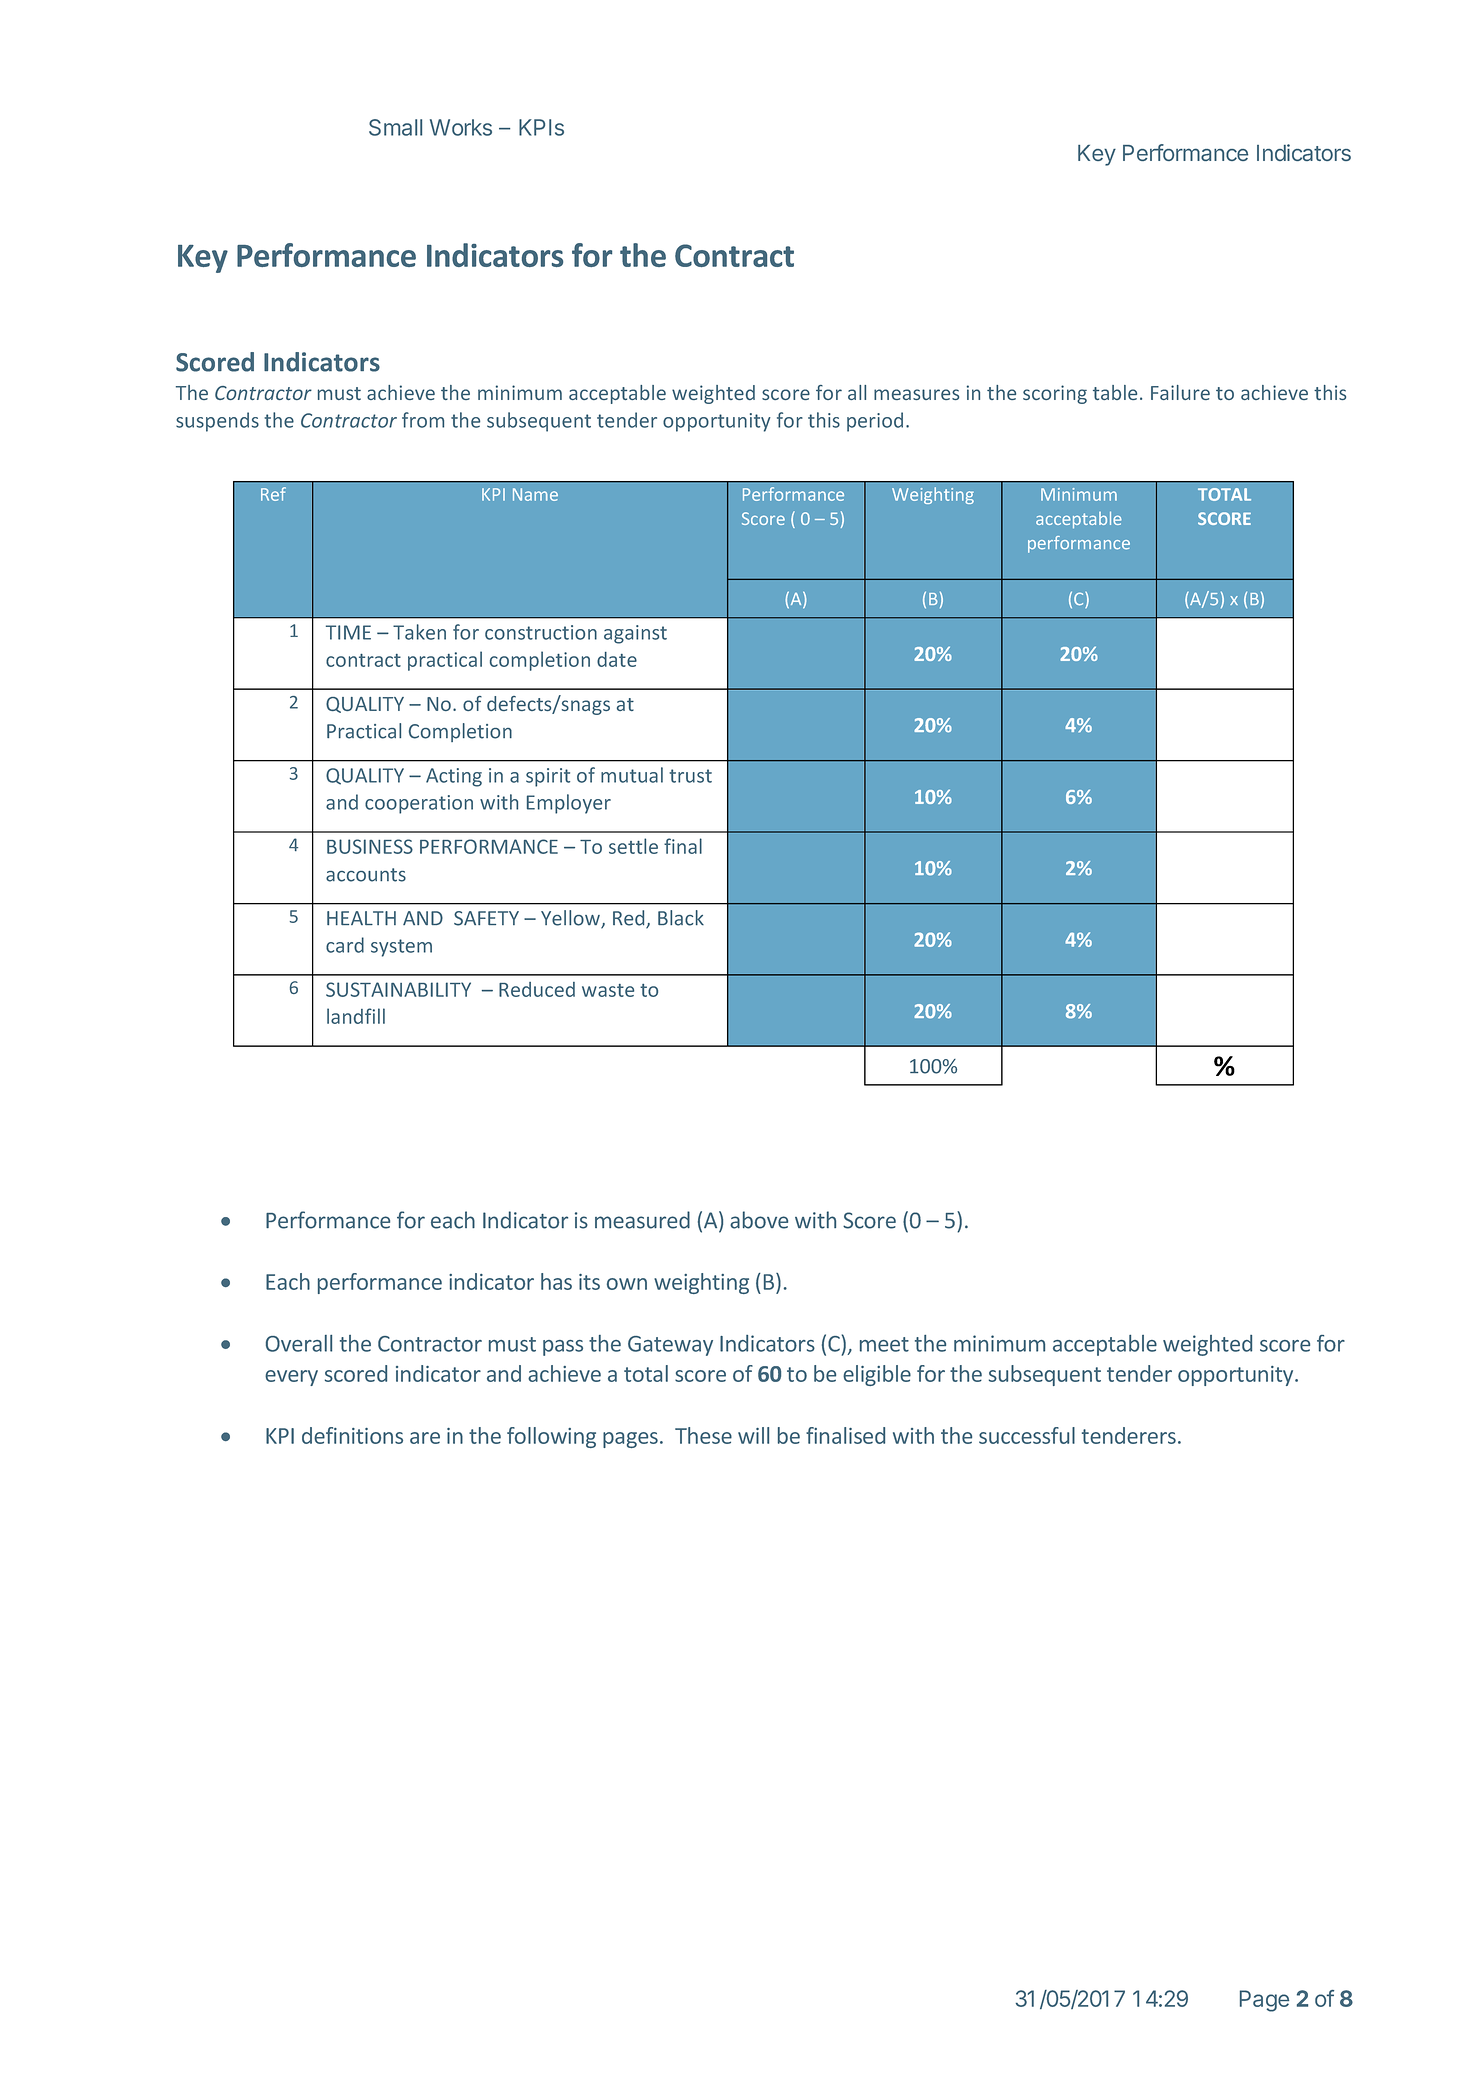 The height and width of the image is (2085, 1474). I want to click on These, so click(703, 1435).
